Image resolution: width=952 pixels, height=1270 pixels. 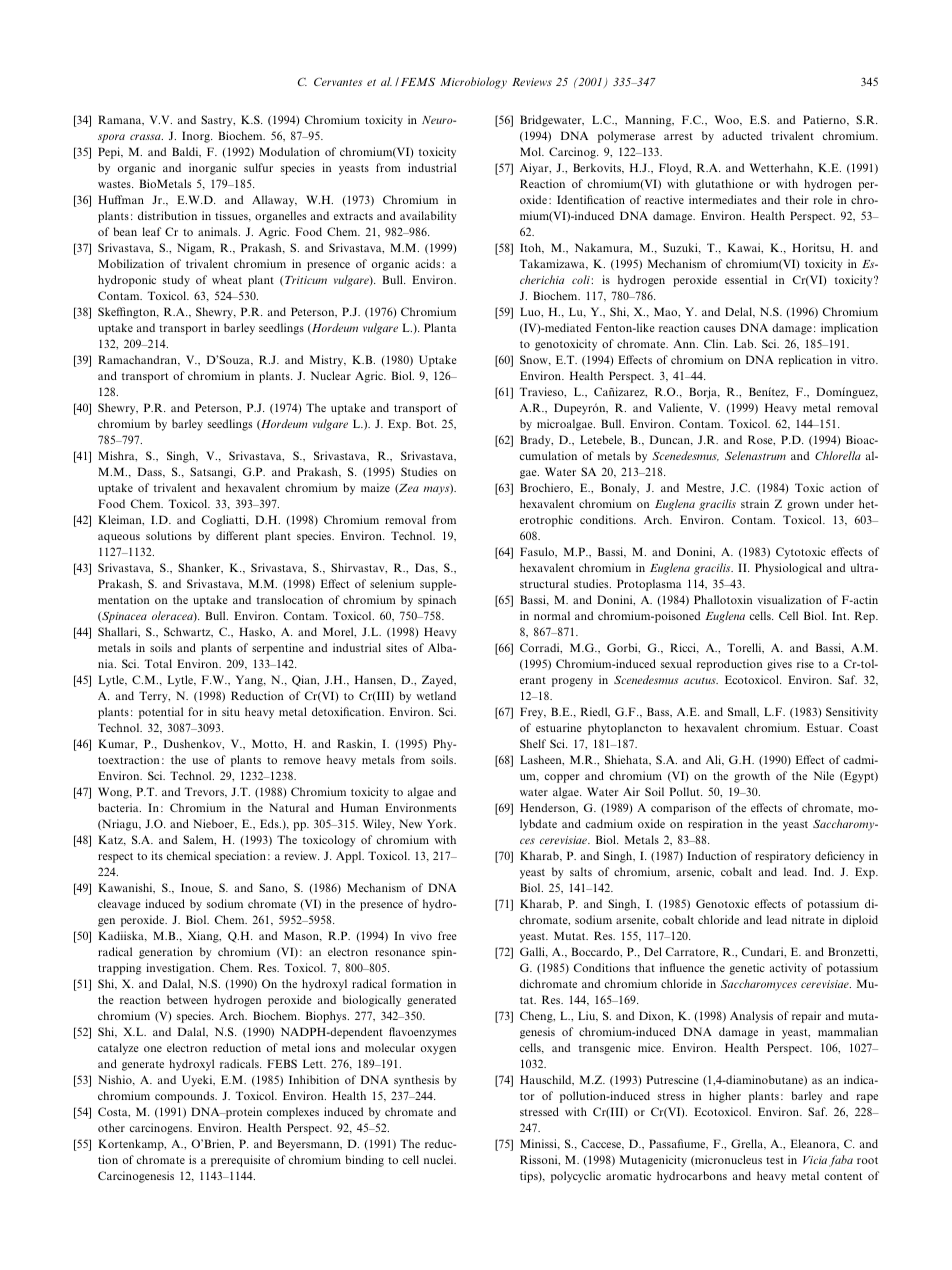 I want to click on nitrate, so click(x=808, y=919).
